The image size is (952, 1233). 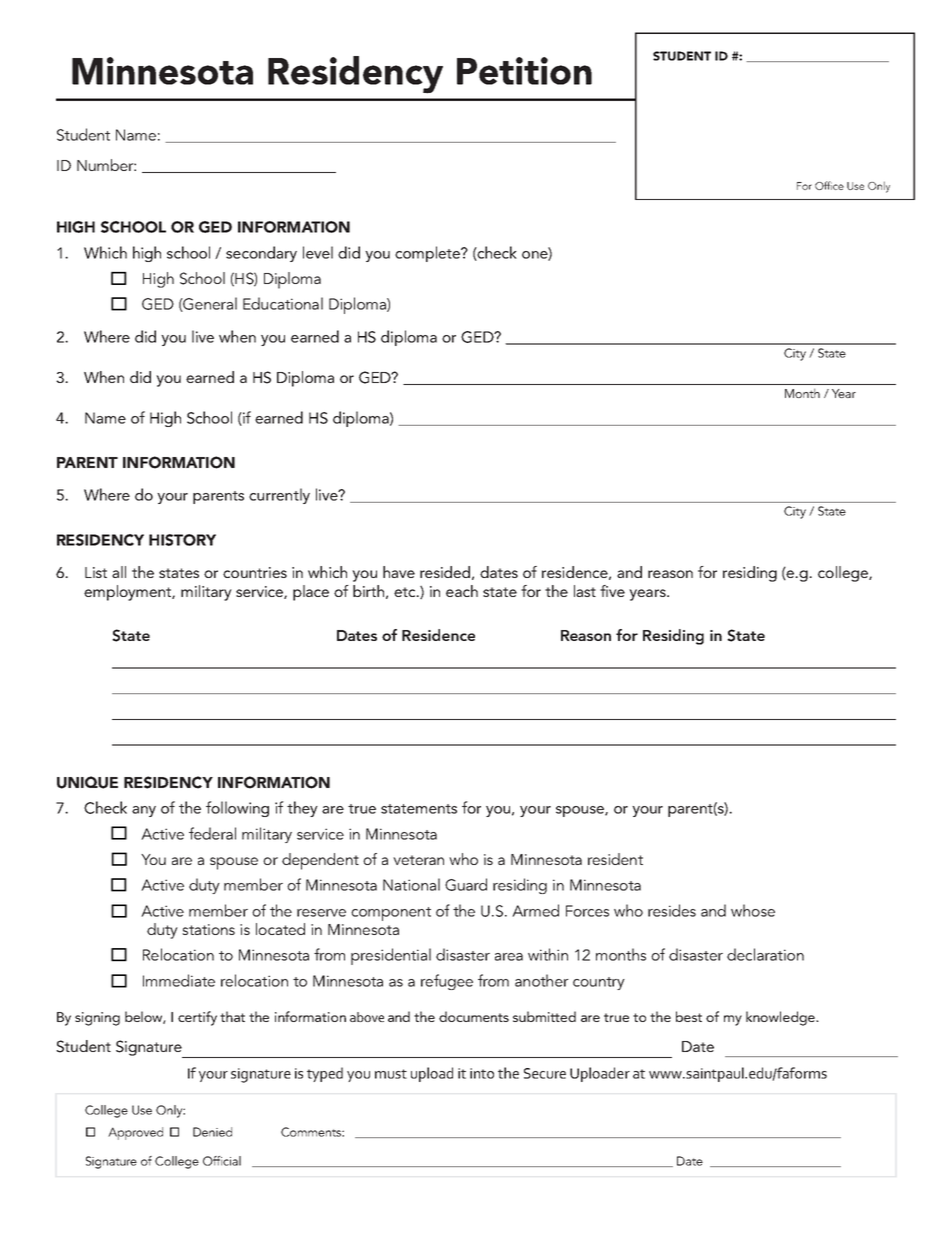 I want to click on Petition, so click(x=524, y=71).
